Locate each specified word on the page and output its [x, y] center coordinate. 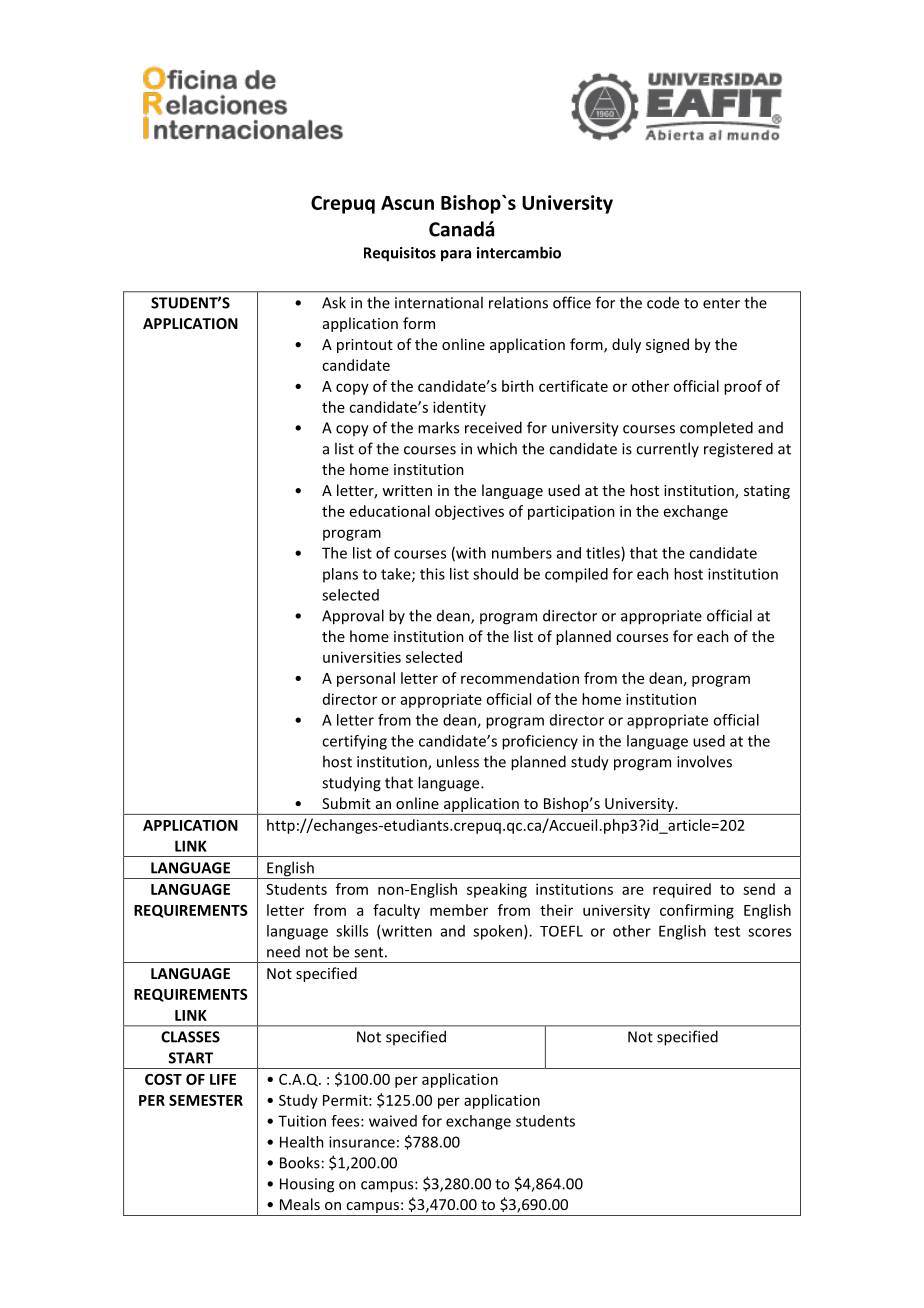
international [439, 302]
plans [340, 575]
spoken [497, 932]
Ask [334, 302]
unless [458, 761]
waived [393, 1121]
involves [704, 761]
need [283, 952]
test [727, 931]
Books [300, 1162]
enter [721, 303]
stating [767, 492]
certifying [354, 742]
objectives [469, 512]
